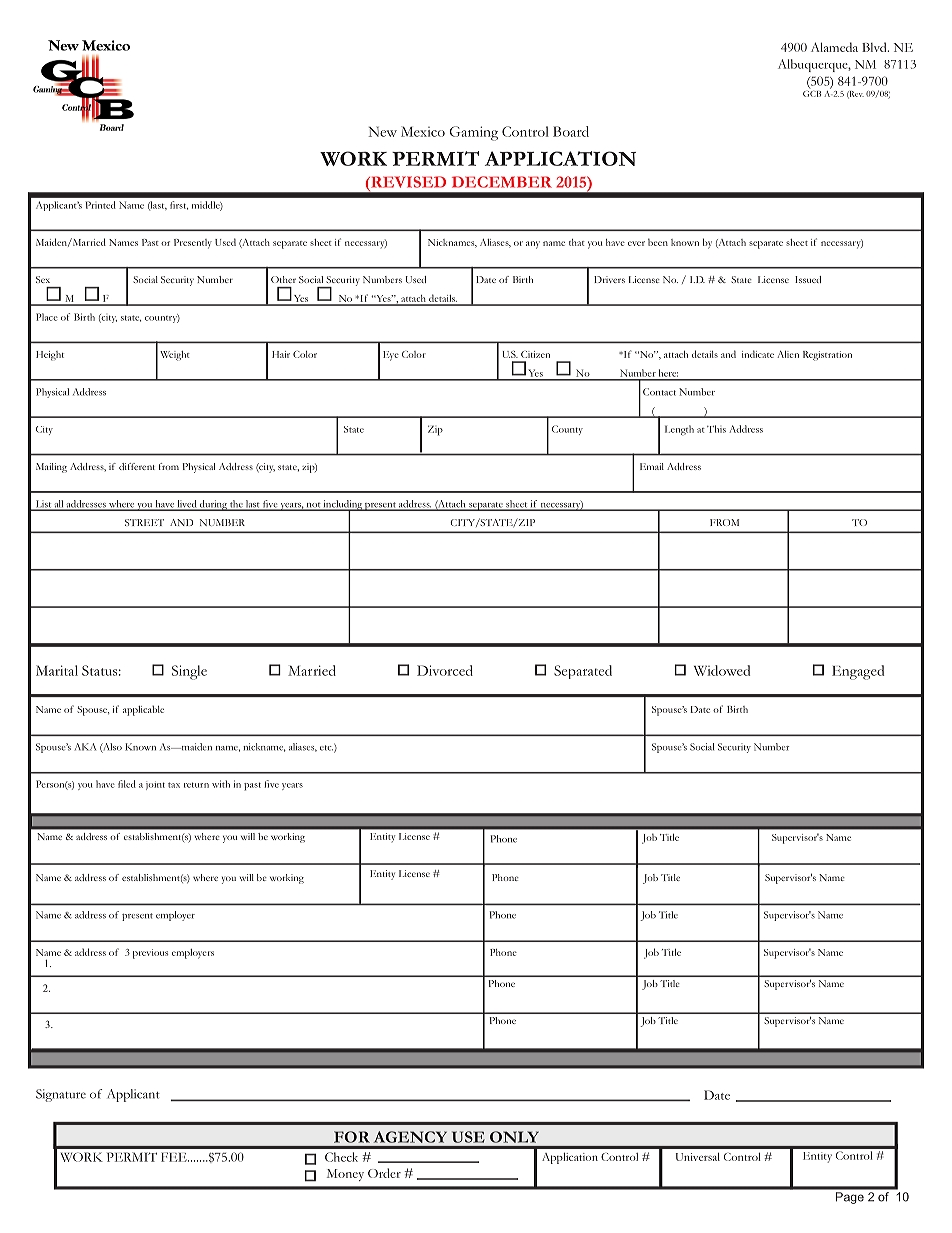  Describe the element at coordinates (812, 92) in the screenshot. I see `GCB` at that location.
